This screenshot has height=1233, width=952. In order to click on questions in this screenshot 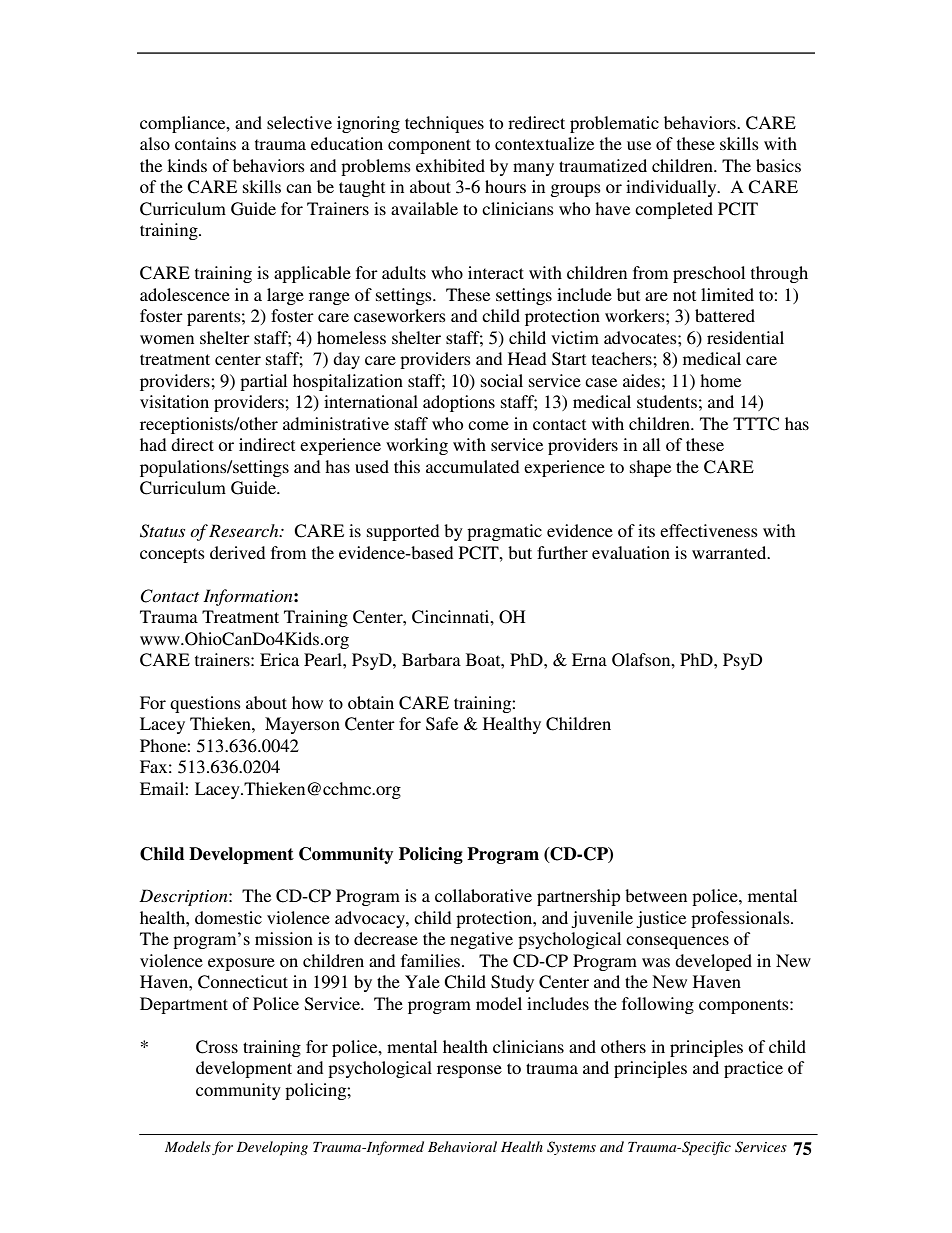, I will do `click(205, 704)`.
